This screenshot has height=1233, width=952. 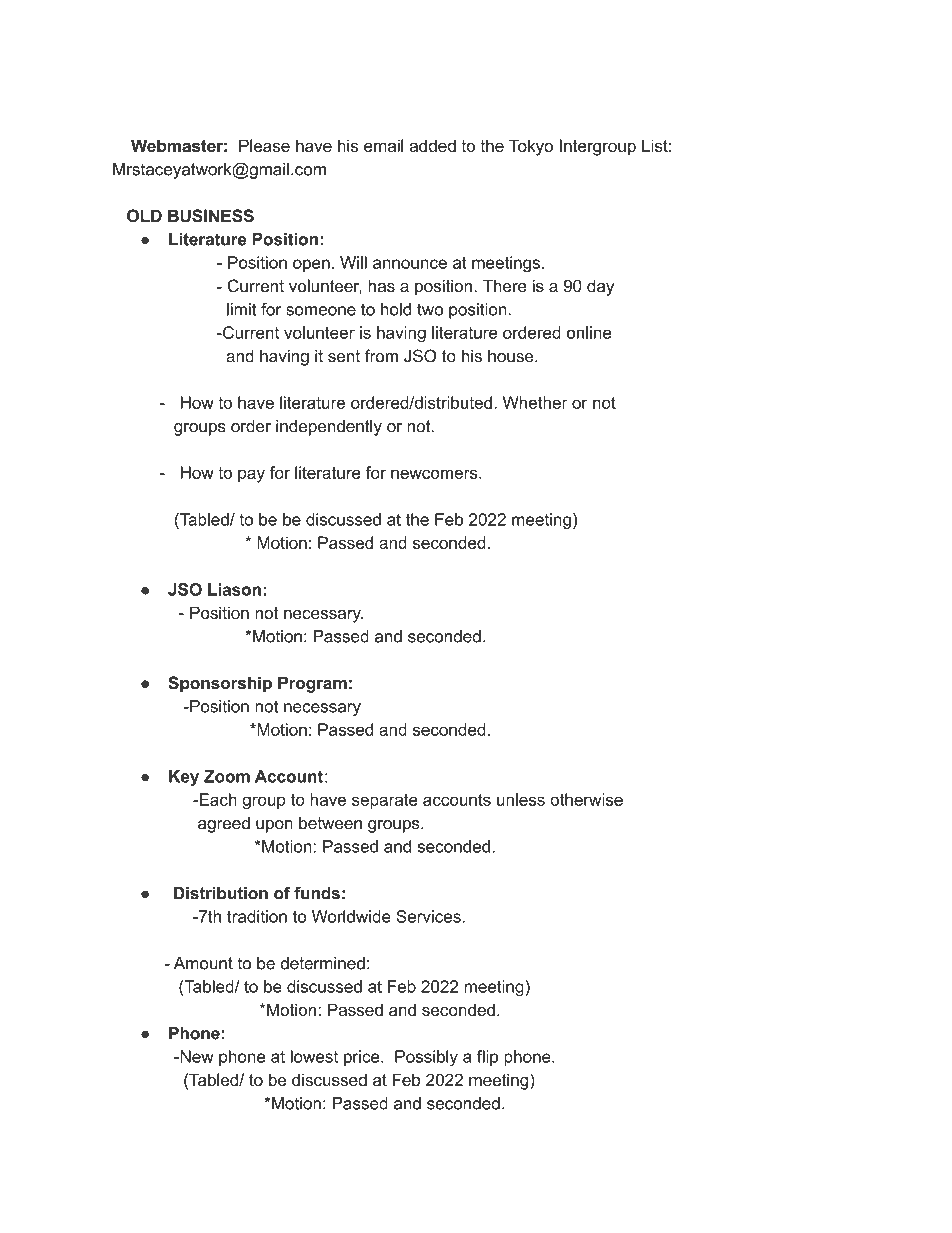 What do you see at coordinates (203, 963) in the screenshot?
I see `Amount` at bounding box center [203, 963].
